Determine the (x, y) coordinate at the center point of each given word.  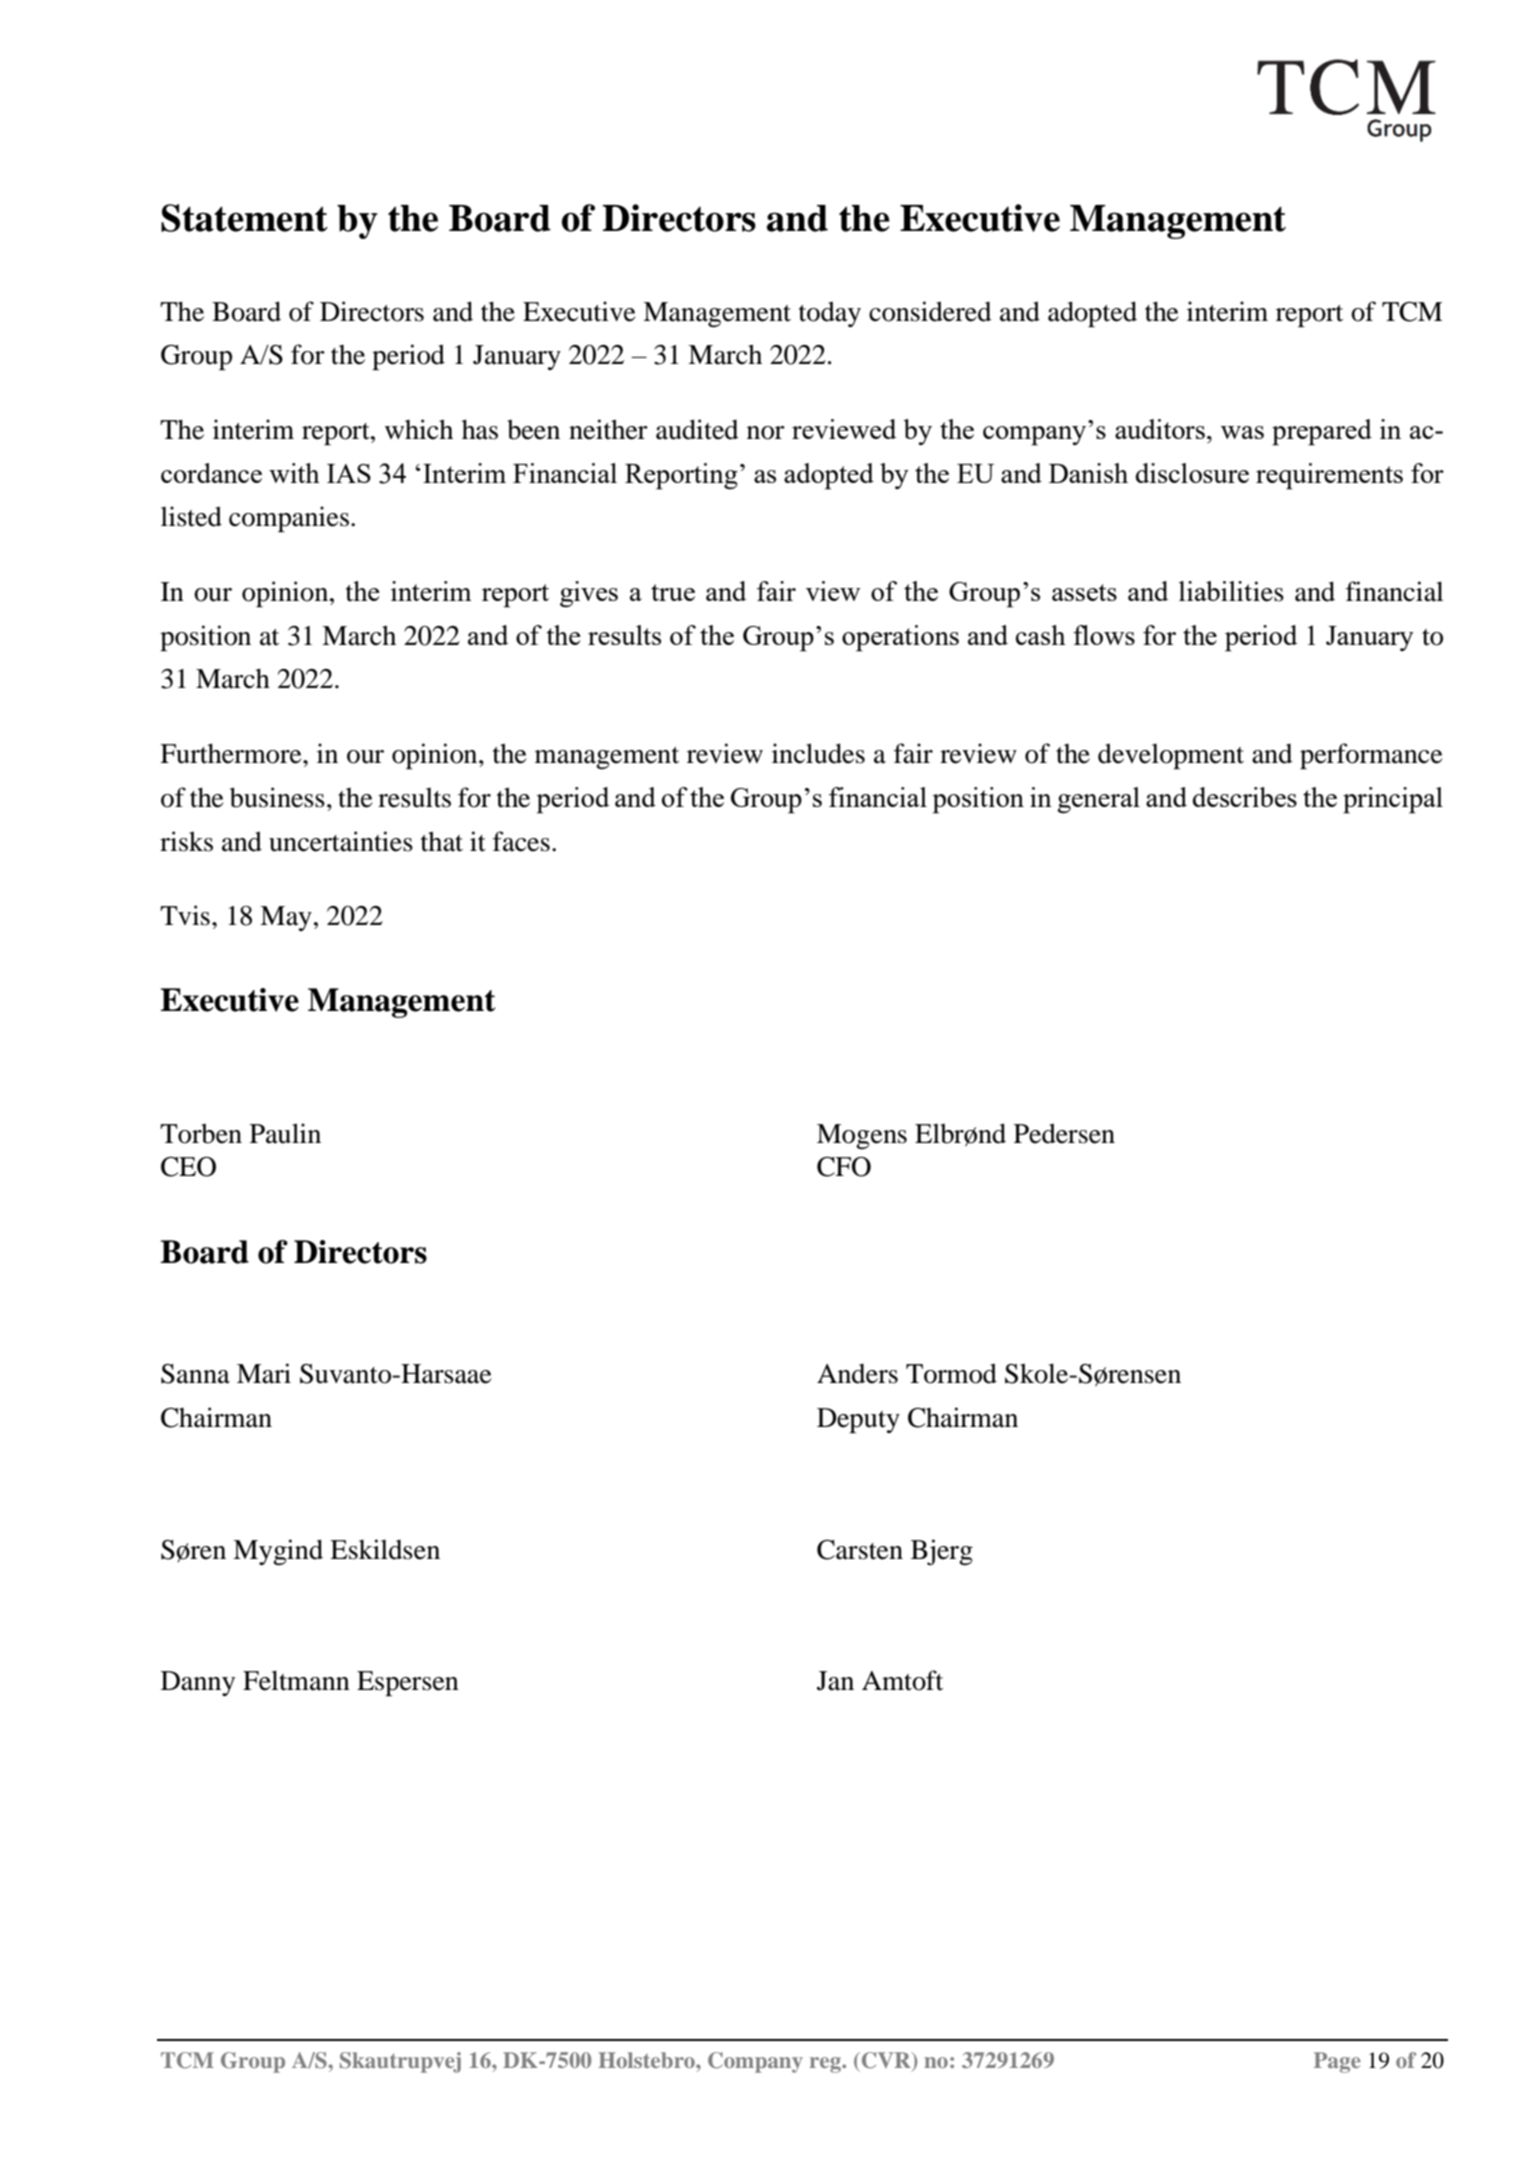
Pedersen (1064, 1133)
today (830, 314)
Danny (198, 1683)
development (1171, 756)
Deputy (858, 1420)
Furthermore (232, 753)
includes (818, 753)
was (1242, 432)
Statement (244, 218)
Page (1337, 2062)
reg (826, 2065)
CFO (844, 1167)
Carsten (860, 1550)
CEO (188, 1167)
